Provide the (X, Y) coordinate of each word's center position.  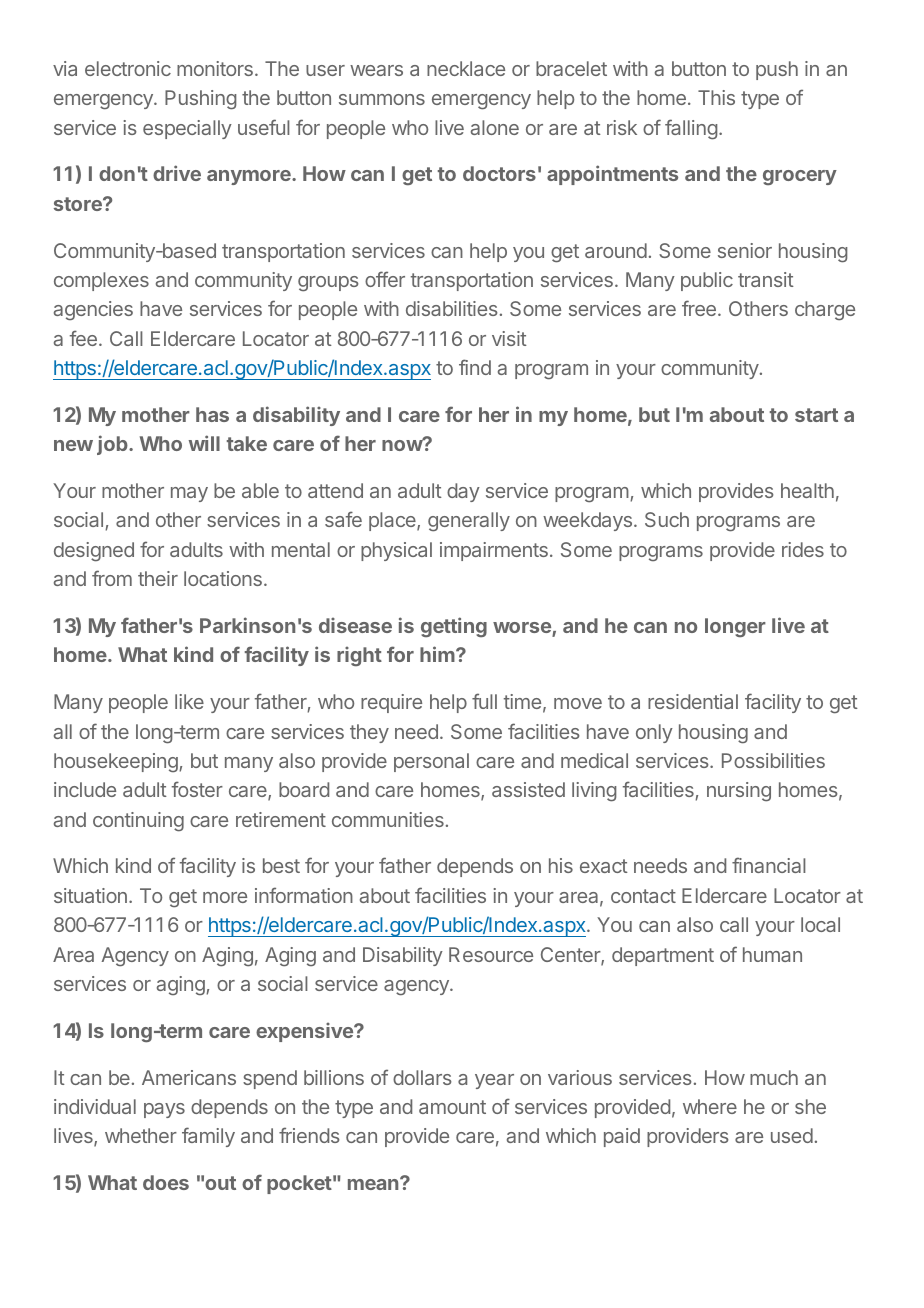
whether (141, 1135)
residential (693, 701)
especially (187, 129)
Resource (491, 954)
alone (495, 127)
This (716, 97)
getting (454, 627)
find (475, 367)
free (699, 308)
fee (83, 338)
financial (769, 865)
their (158, 578)
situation (90, 895)
